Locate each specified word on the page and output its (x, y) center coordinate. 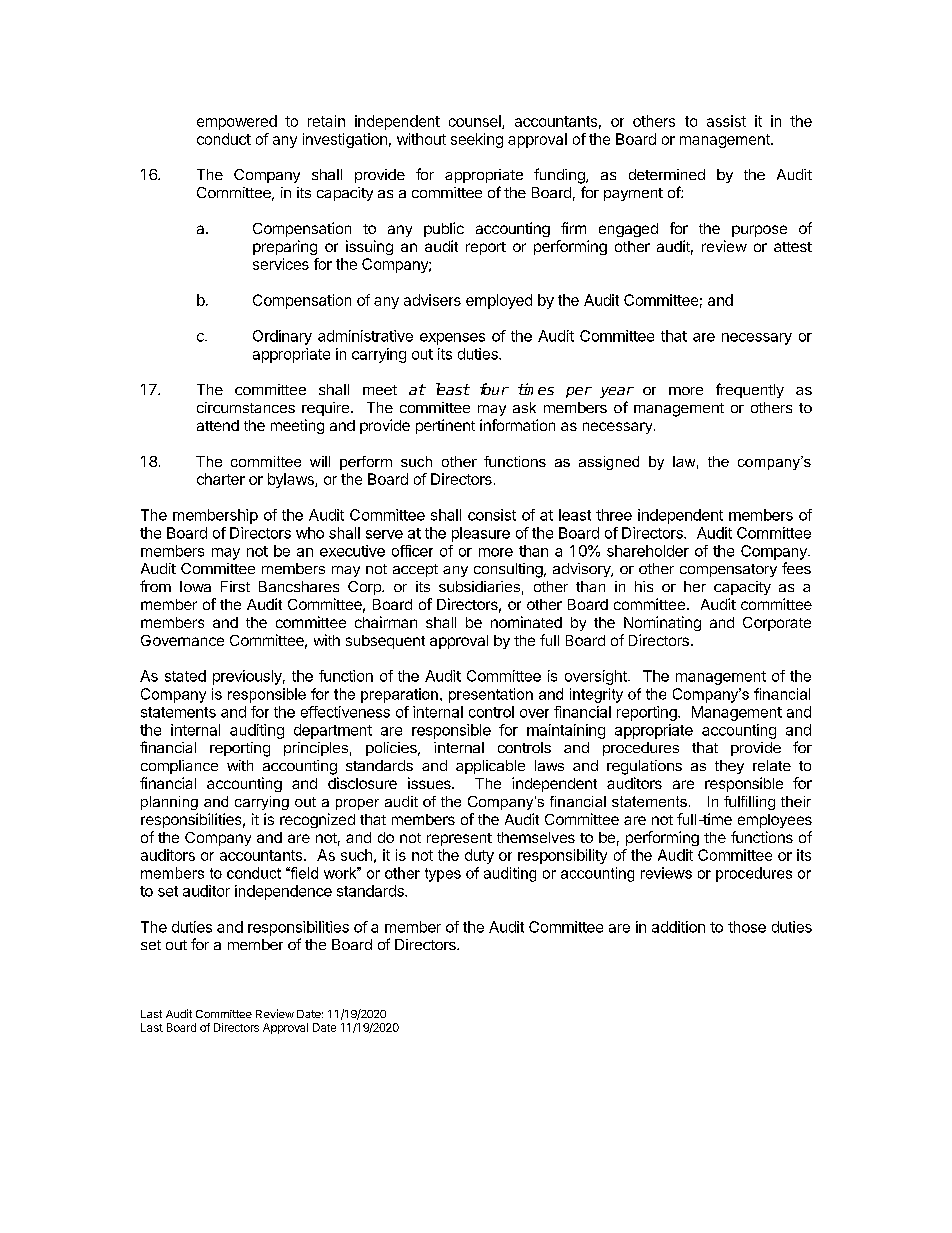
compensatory (728, 570)
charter (221, 479)
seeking (477, 140)
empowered (237, 122)
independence (283, 892)
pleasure (481, 534)
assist (726, 121)
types (443, 875)
